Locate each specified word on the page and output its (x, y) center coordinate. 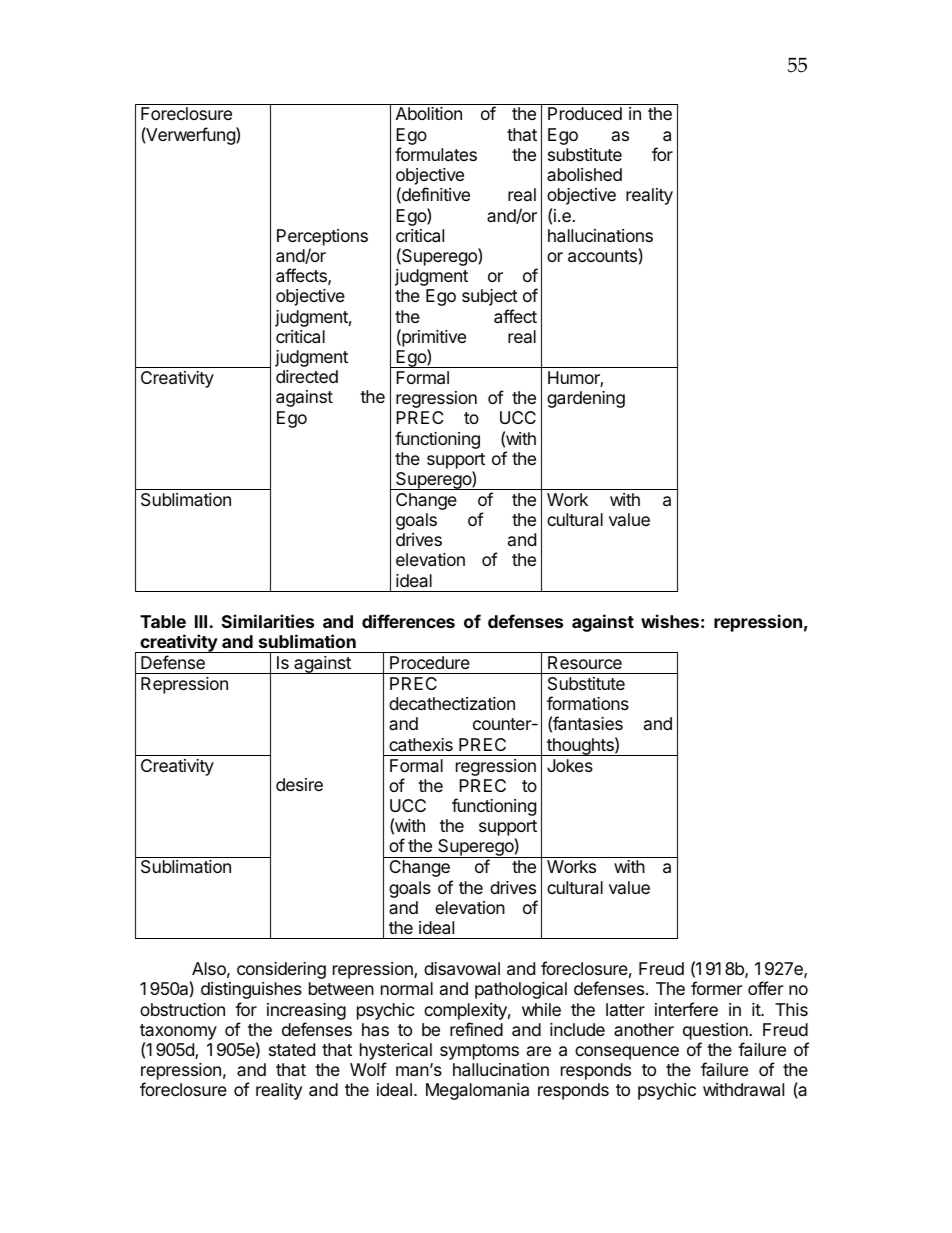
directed (307, 376)
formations (588, 703)
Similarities (268, 621)
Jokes (570, 765)
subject (490, 297)
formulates (436, 154)
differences (408, 621)
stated (292, 1050)
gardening (586, 399)
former (716, 988)
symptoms (479, 1052)
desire (299, 784)
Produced (585, 113)
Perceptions (322, 237)
